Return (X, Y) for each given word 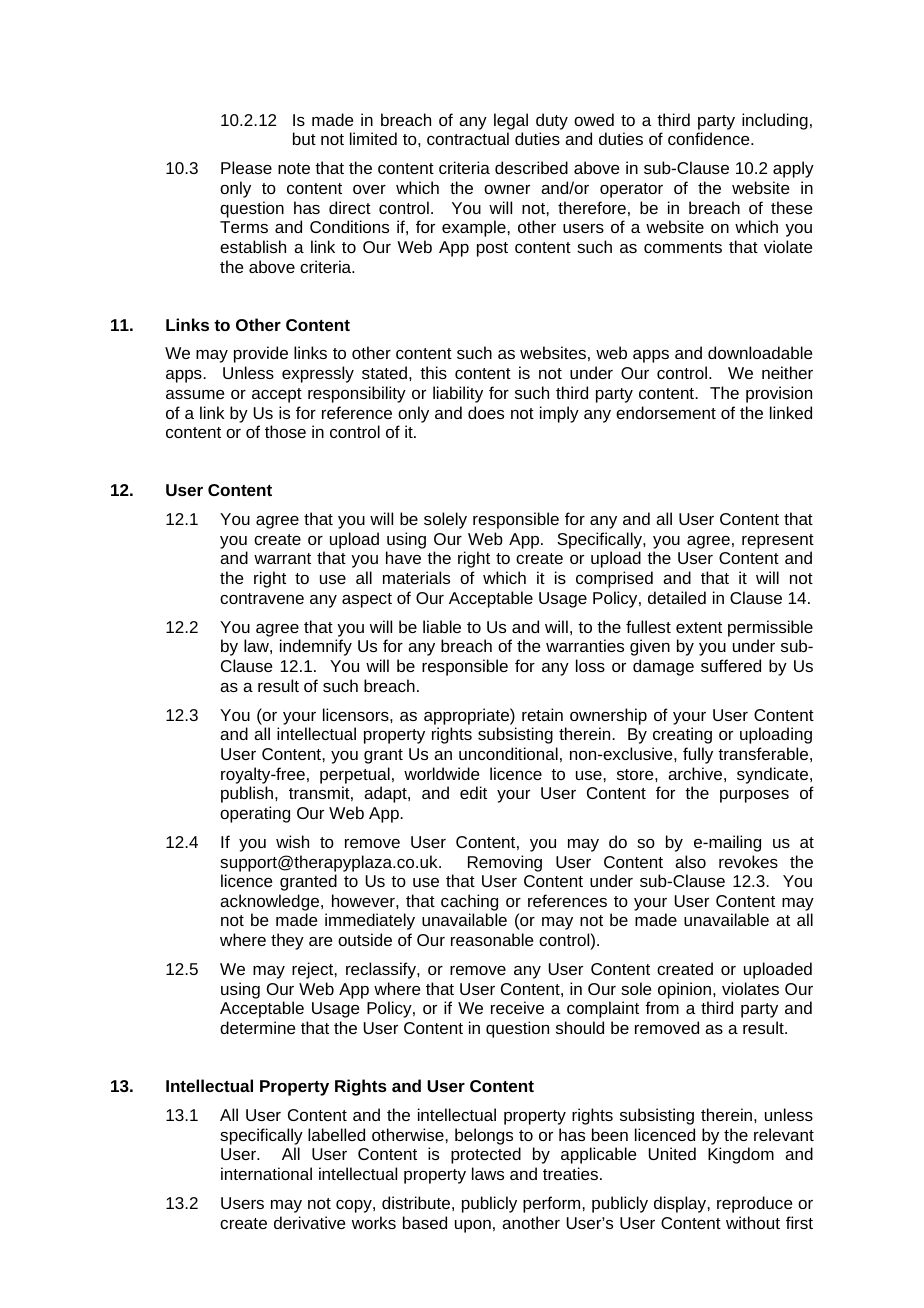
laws (488, 1173)
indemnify (316, 647)
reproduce (754, 1204)
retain (542, 714)
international (266, 1173)
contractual (468, 138)
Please (246, 167)
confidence (710, 138)
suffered (731, 665)
